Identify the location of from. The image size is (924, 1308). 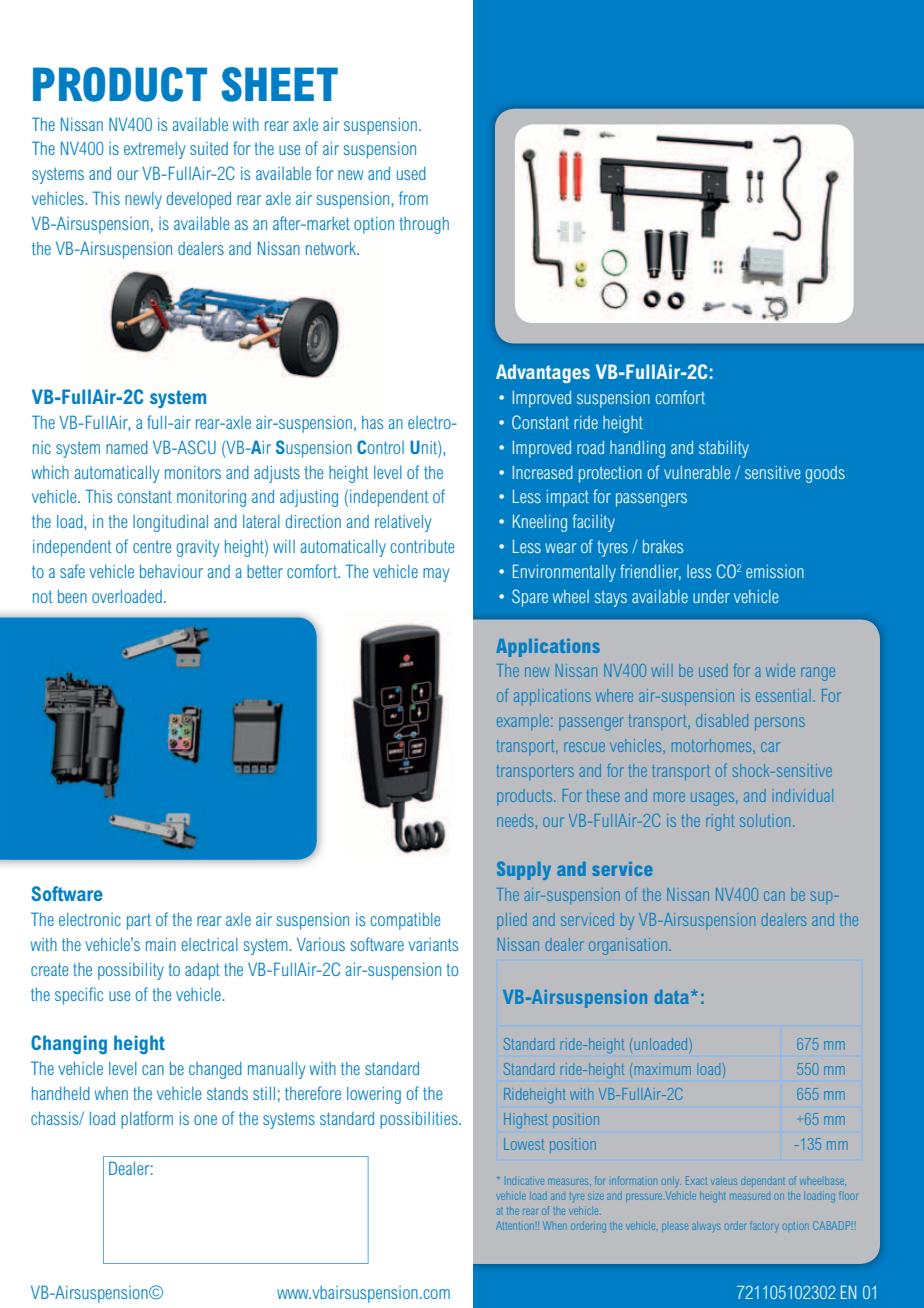
(413, 198).
